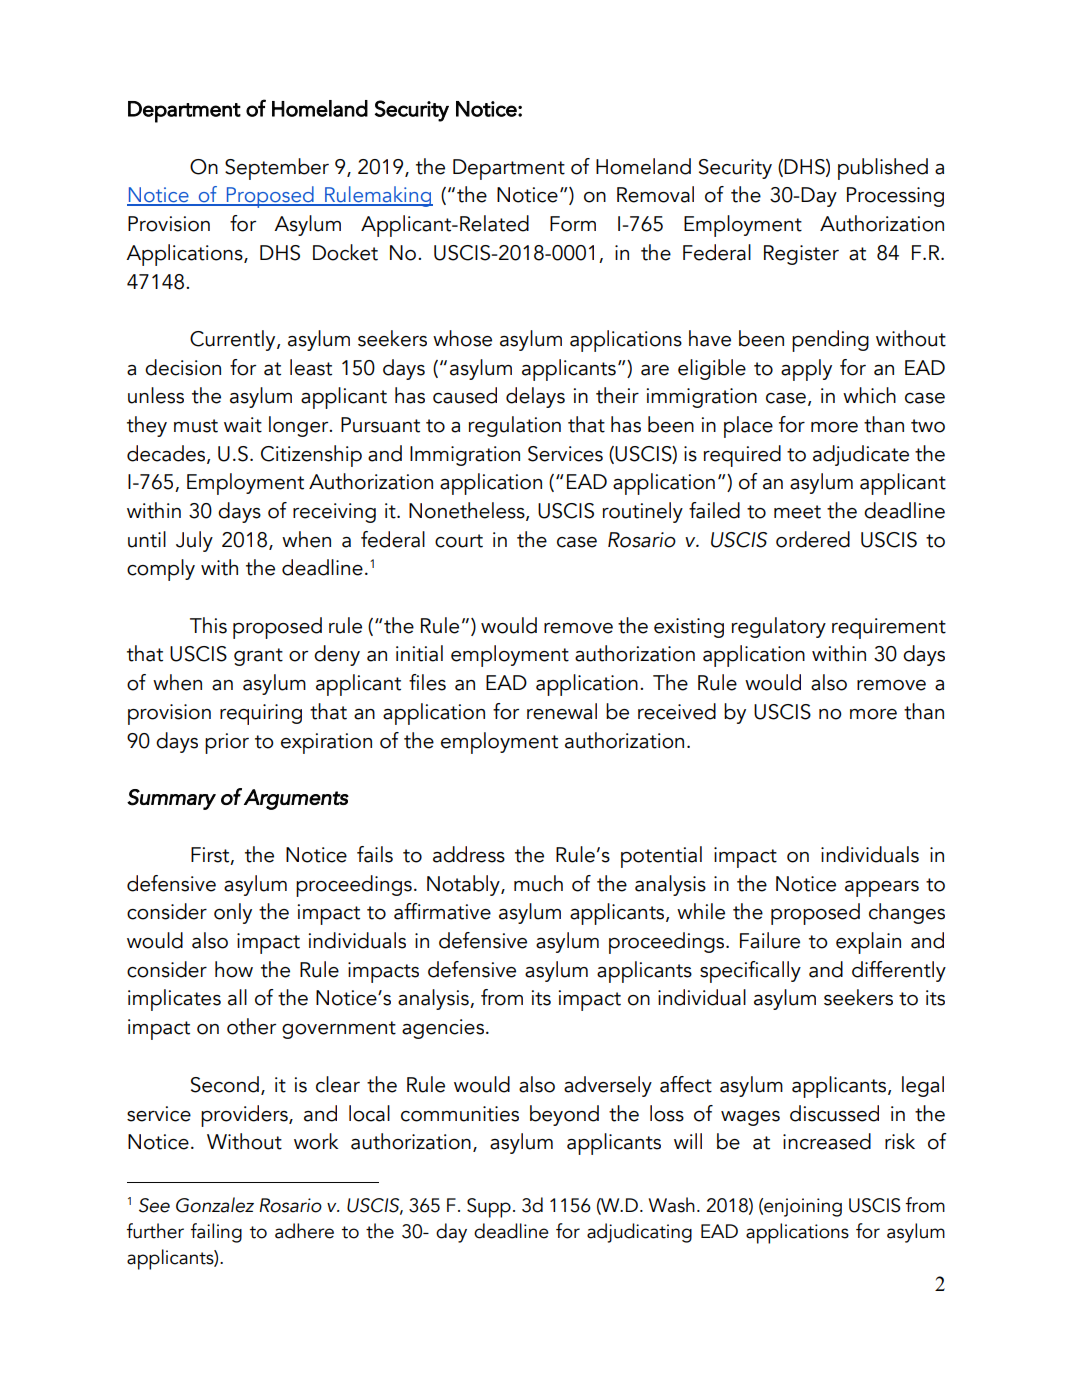 This screenshot has height=1386, width=1071. What do you see at coordinates (813, 539) in the screenshot?
I see `ordered` at bounding box center [813, 539].
